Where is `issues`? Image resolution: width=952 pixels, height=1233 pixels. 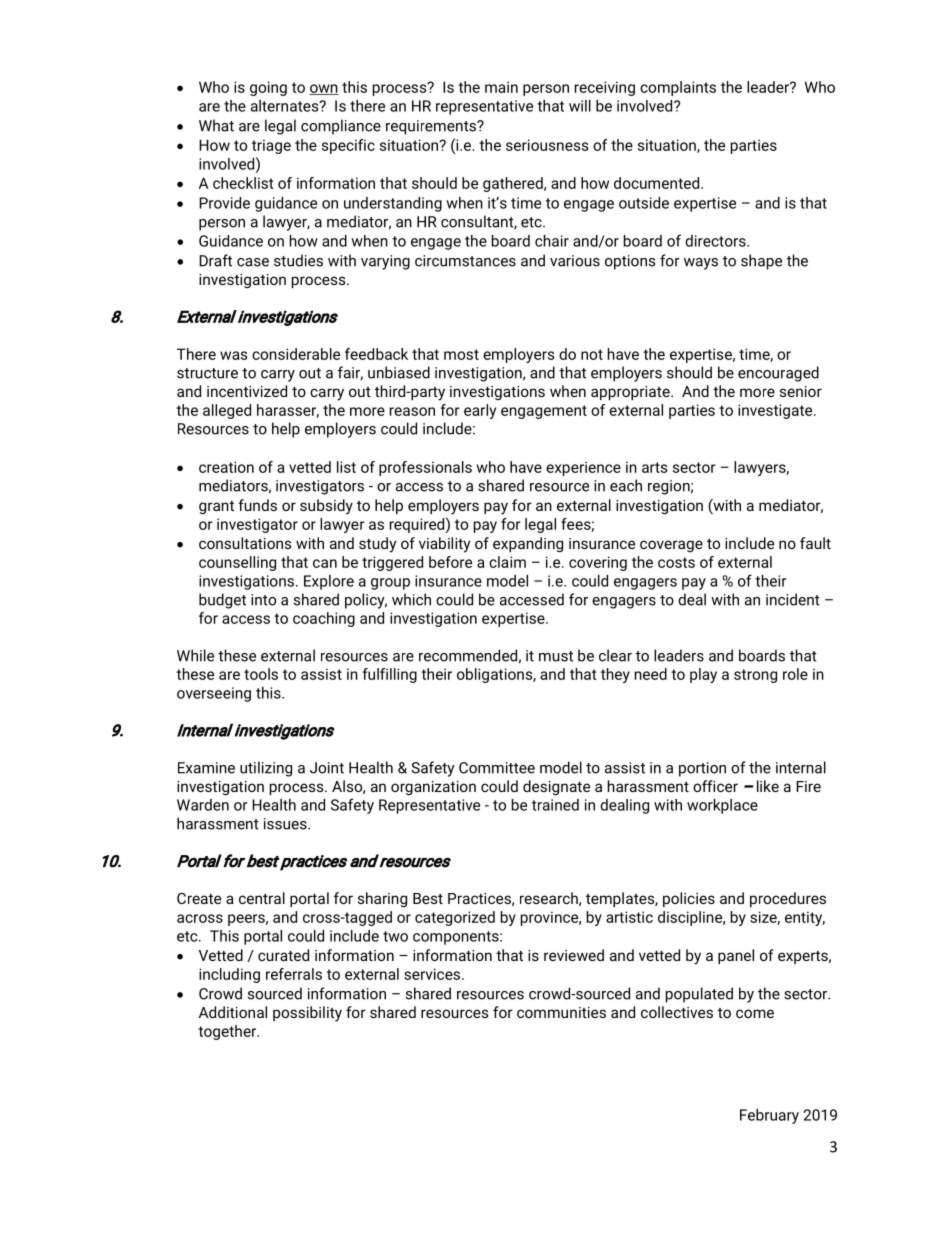 issues is located at coordinates (286, 824).
